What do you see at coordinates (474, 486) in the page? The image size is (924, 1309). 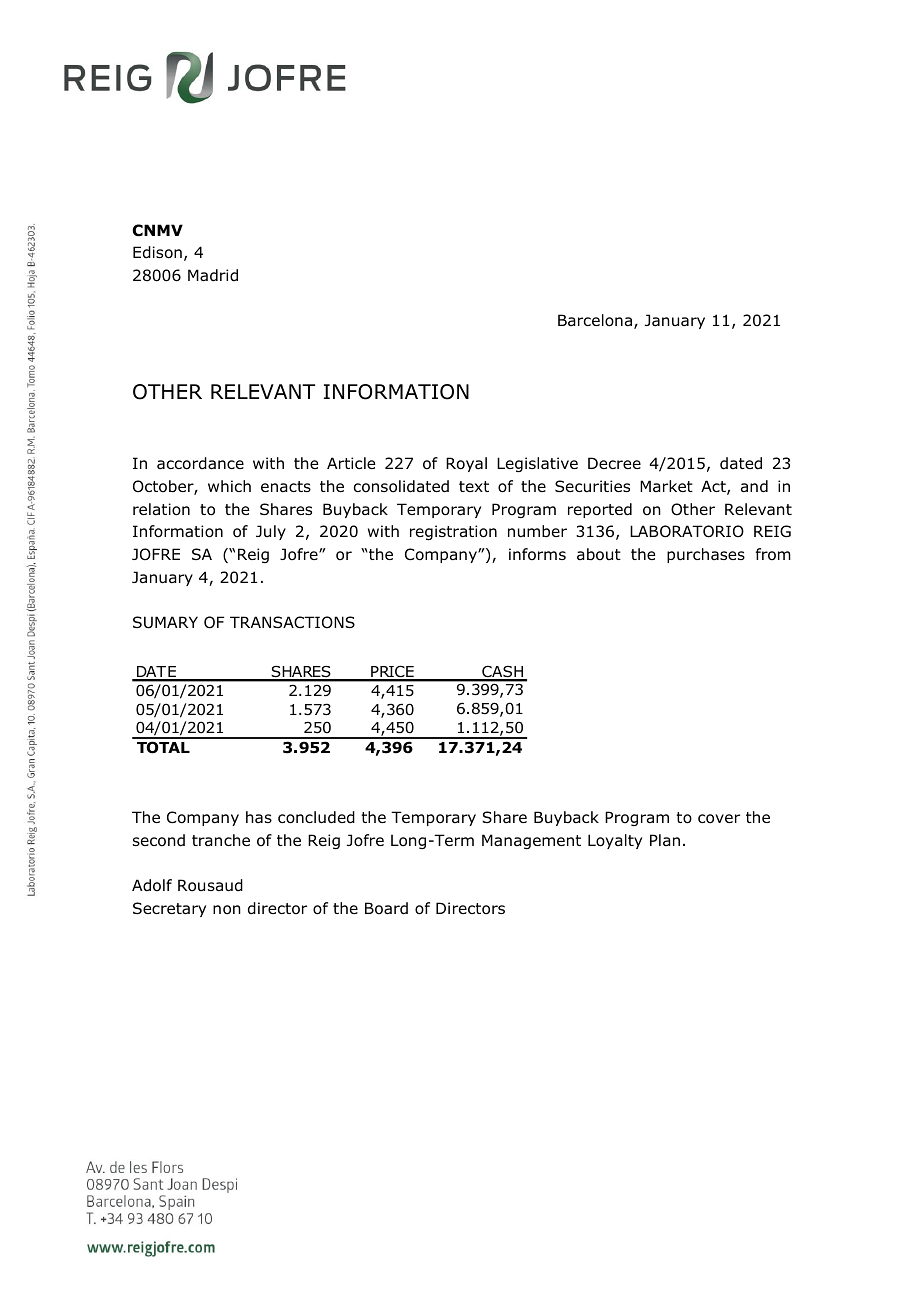 I see `text` at bounding box center [474, 486].
